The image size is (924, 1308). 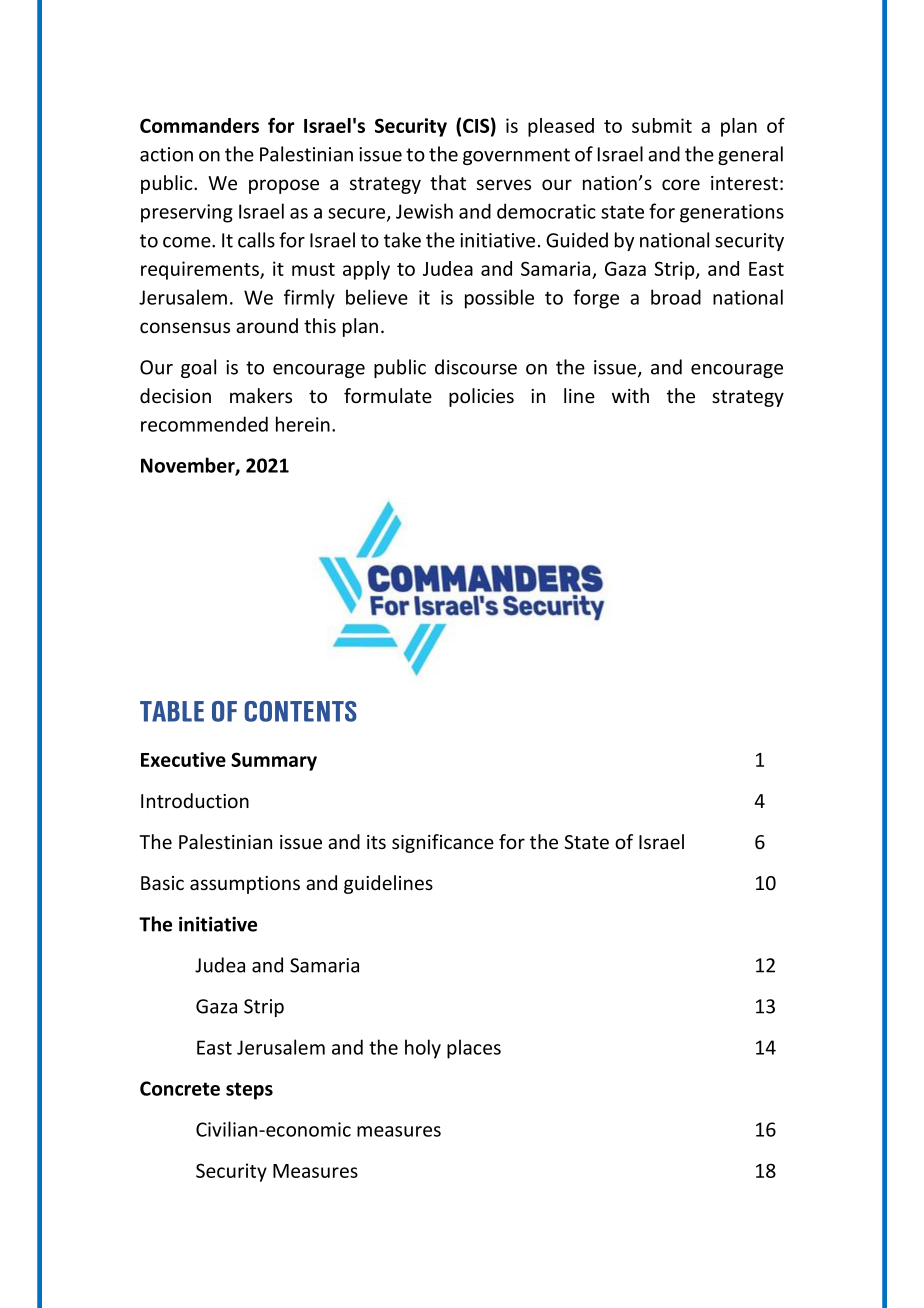 What do you see at coordinates (204, 424) in the document?
I see `recommended` at bounding box center [204, 424].
